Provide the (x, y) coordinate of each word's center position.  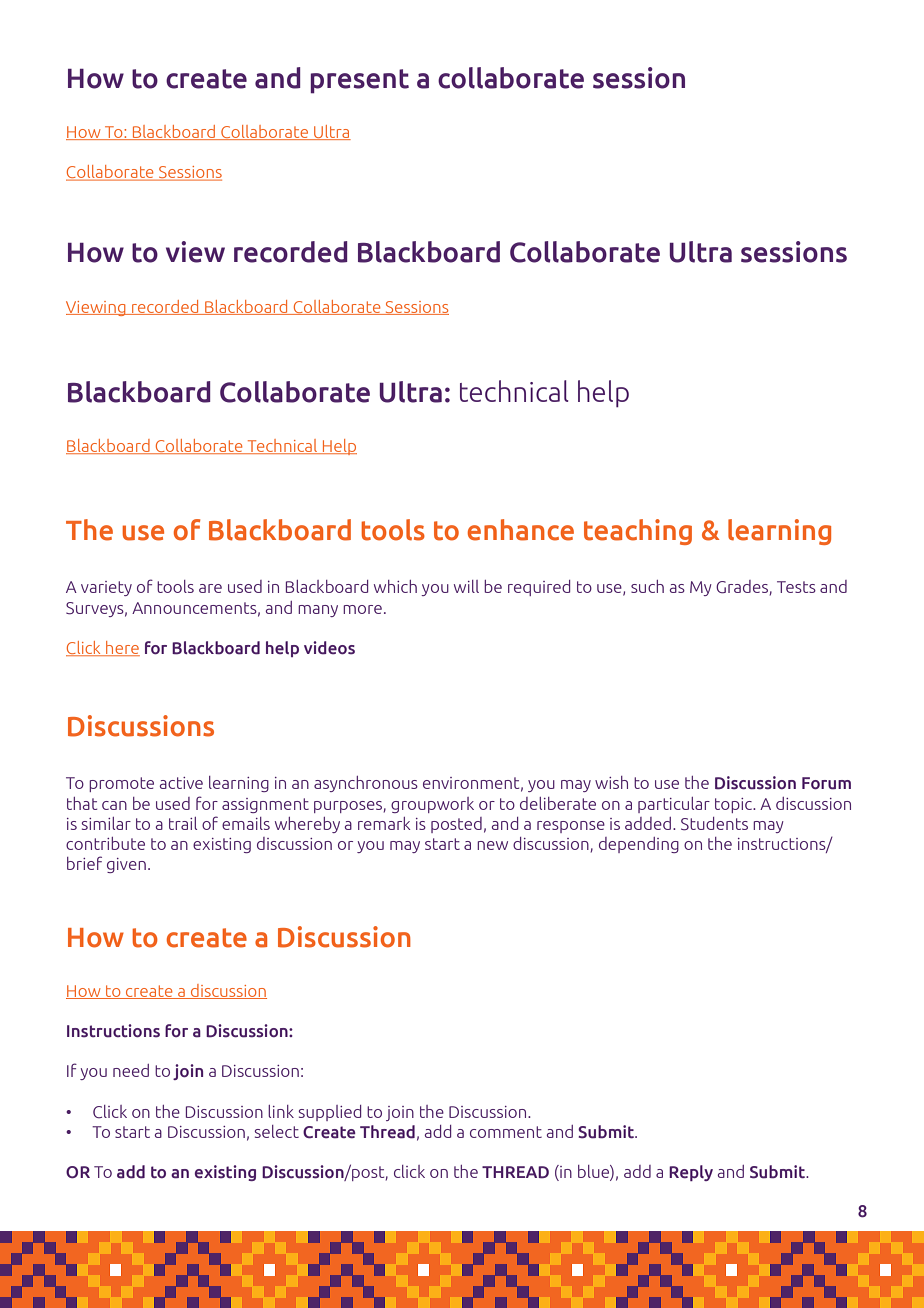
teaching (638, 532)
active (181, 783)
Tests (796, 587)
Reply (691, 1173)
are (210, 588)
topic (734, 805)
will (466, 586)
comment (506, 1132)
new (492, 845)
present (359, 81)
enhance (521, 530)
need (131, 1070)
